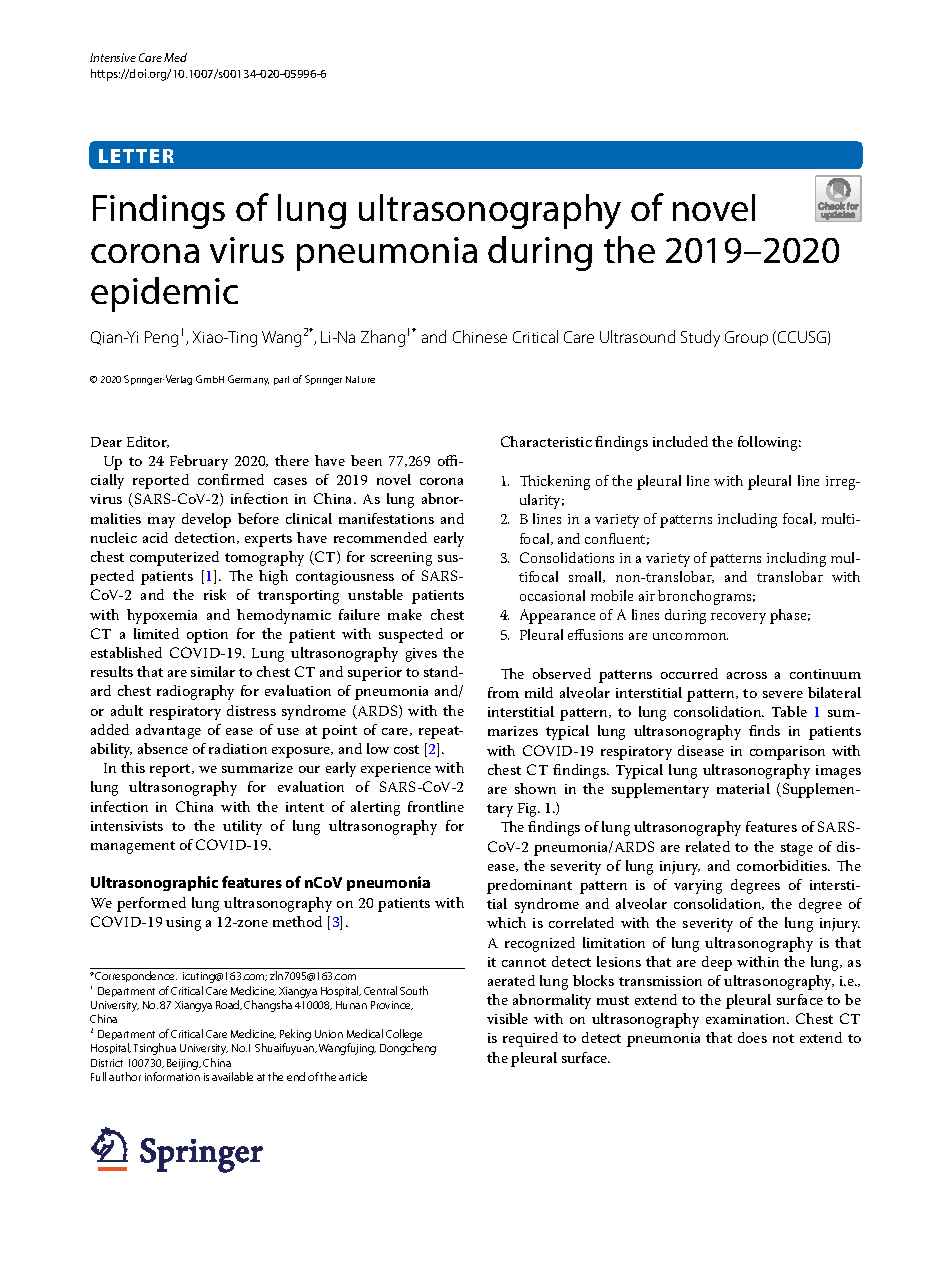  I want to click on recovery, so click(738, 618).
